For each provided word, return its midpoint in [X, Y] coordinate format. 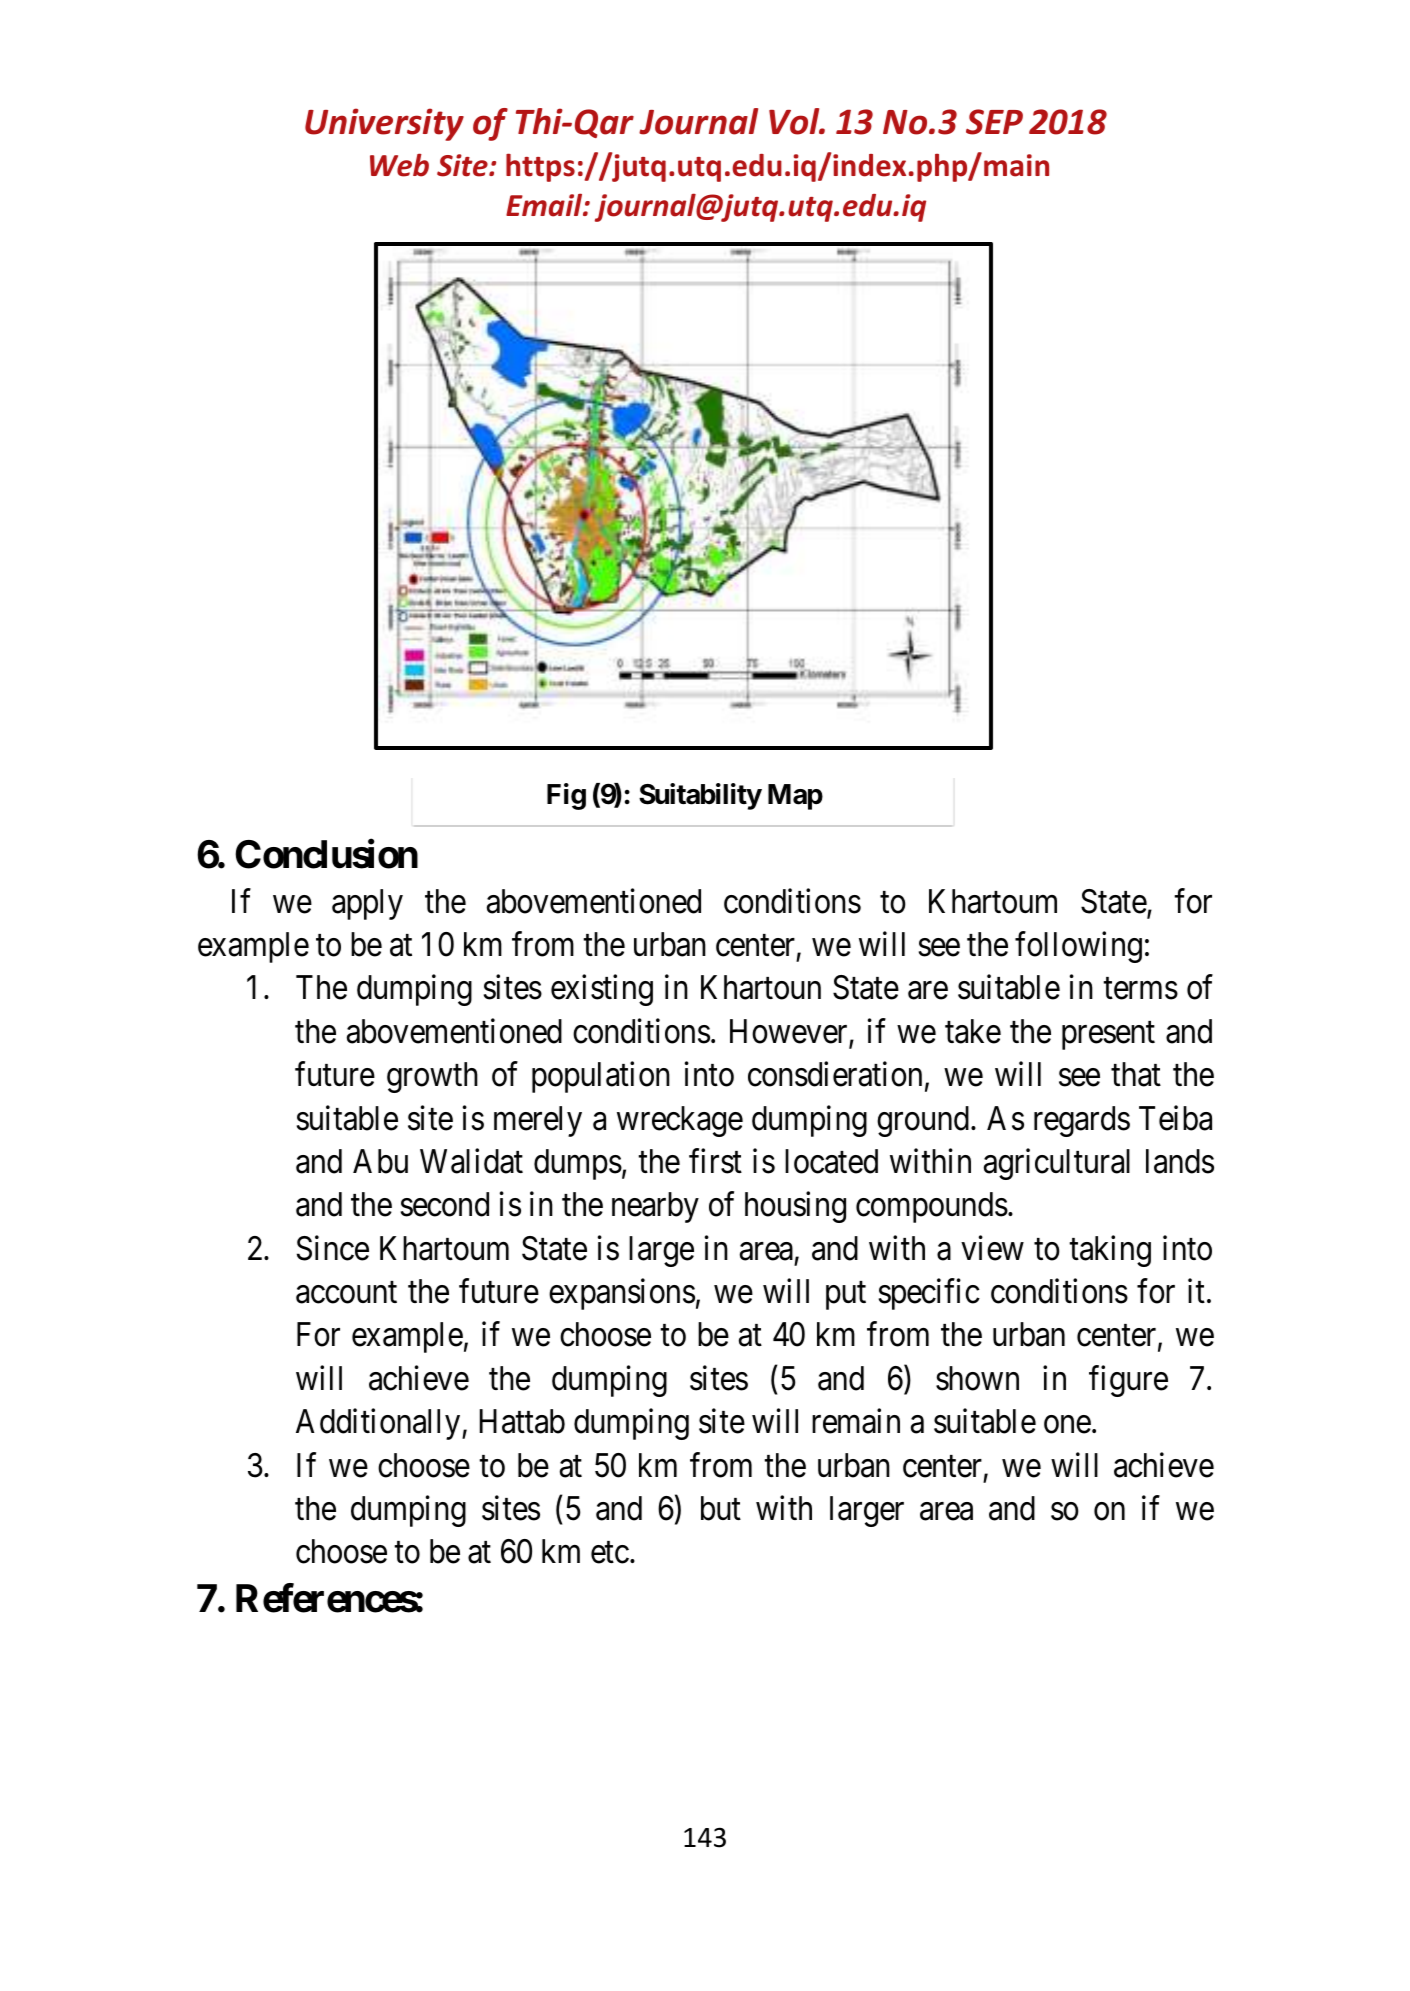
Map [795, 797]
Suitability [700, 796]
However [790, 1032]
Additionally [379, 1424]
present [1108, 1036]
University [384, 124]
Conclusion [326, 854]
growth [432, 1077]
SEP [994, 122]
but [721, 1508]
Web [399, 165]
